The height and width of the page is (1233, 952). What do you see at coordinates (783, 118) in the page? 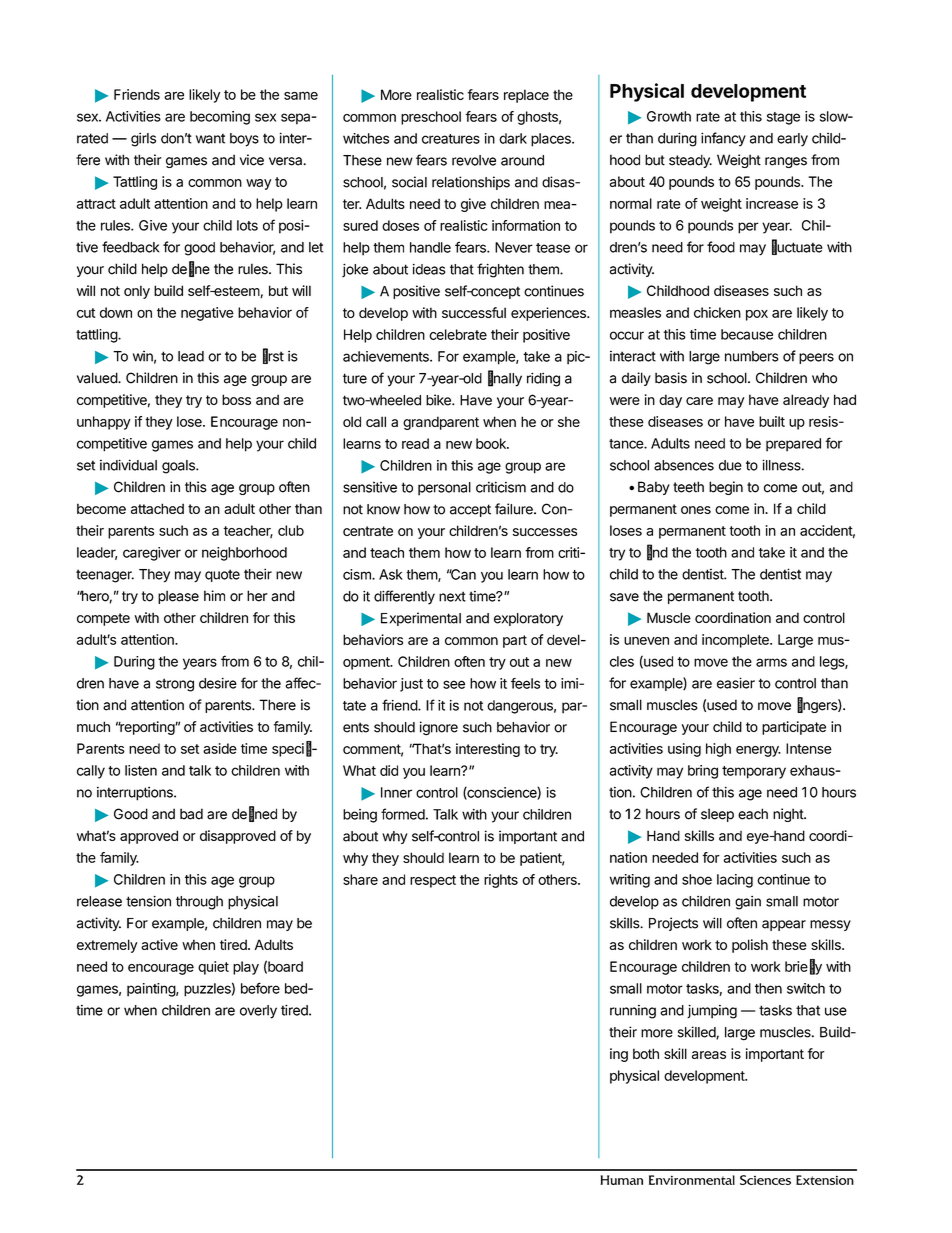
I see `stage` at bounding box center [783, 118].
